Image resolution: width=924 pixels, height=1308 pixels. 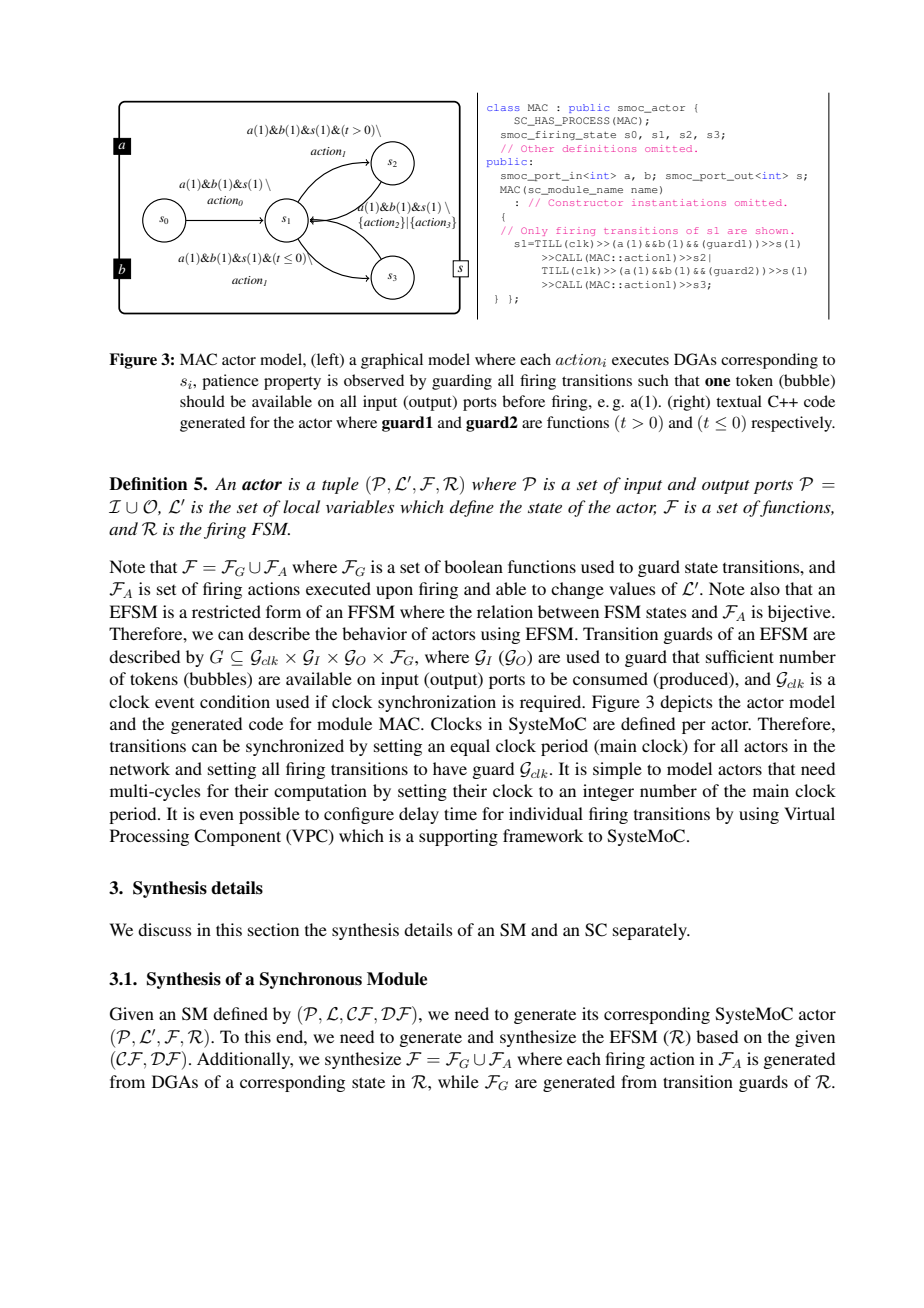 I want to click on Constructor, so click(x=586, y=202).
